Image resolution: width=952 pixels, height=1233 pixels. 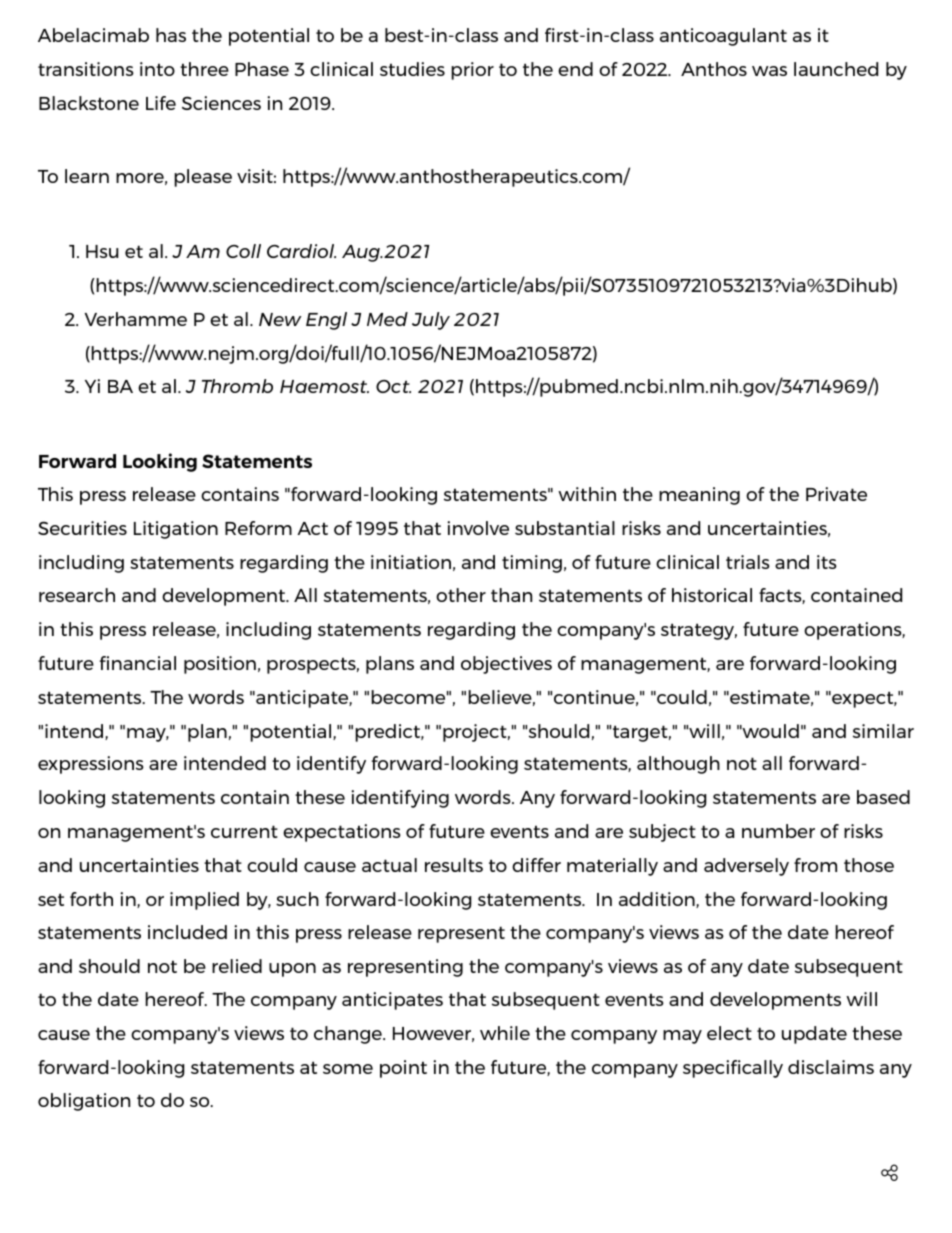 I want to click on point, so click(x=403, y=1069).
